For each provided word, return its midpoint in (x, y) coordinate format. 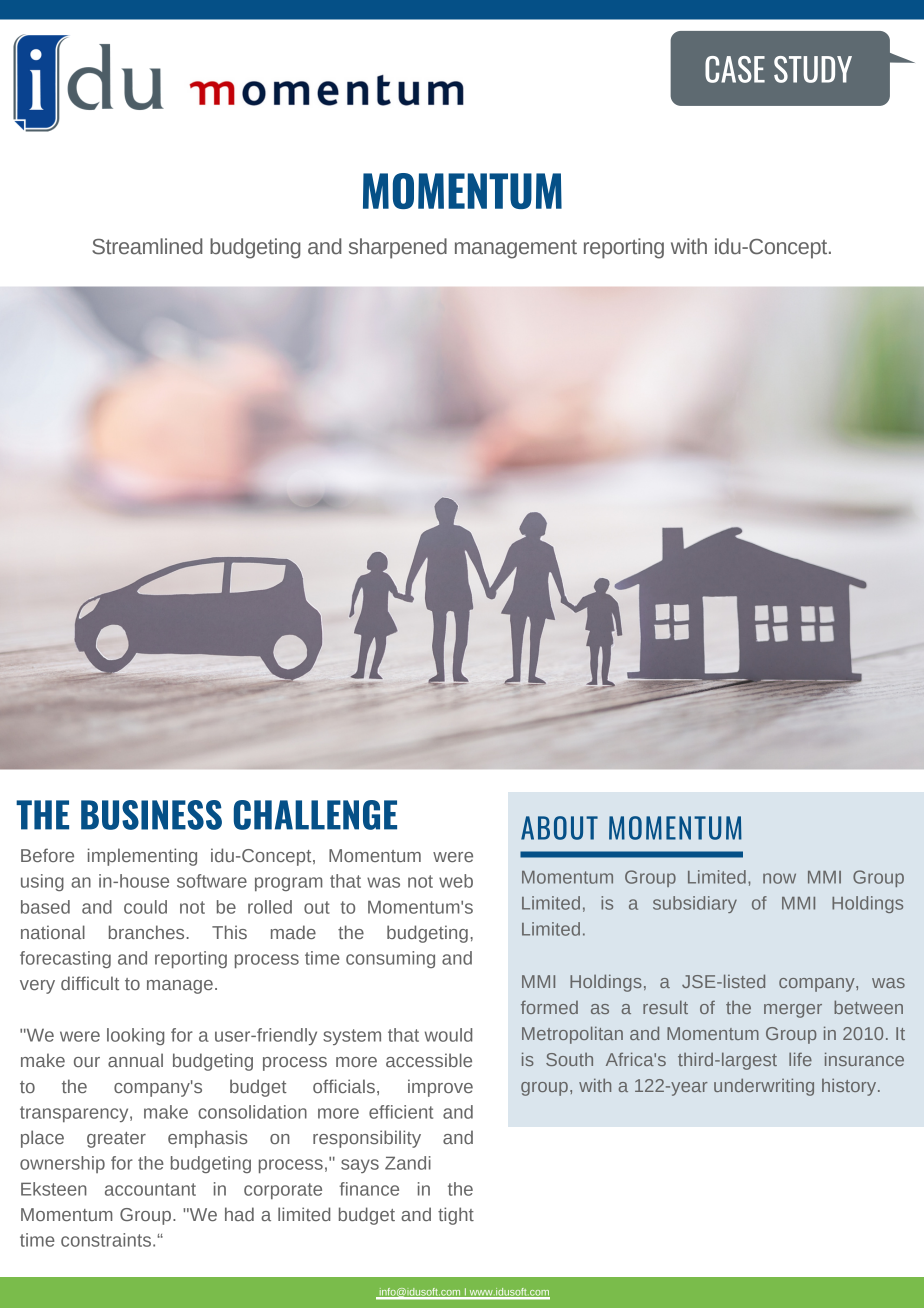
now (779, 878)
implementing (142, 857)
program (288, 884)
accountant (150, 1189)
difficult (90, 983)
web (456, 881)
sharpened (398, 248)
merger (793, 1011)
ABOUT (559, 828)
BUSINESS (151, 815)
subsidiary (695, 904)
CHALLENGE (315, 815)
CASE (735, 69)
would (448, 1035)
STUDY (813, 69)
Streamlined (147, 246)
